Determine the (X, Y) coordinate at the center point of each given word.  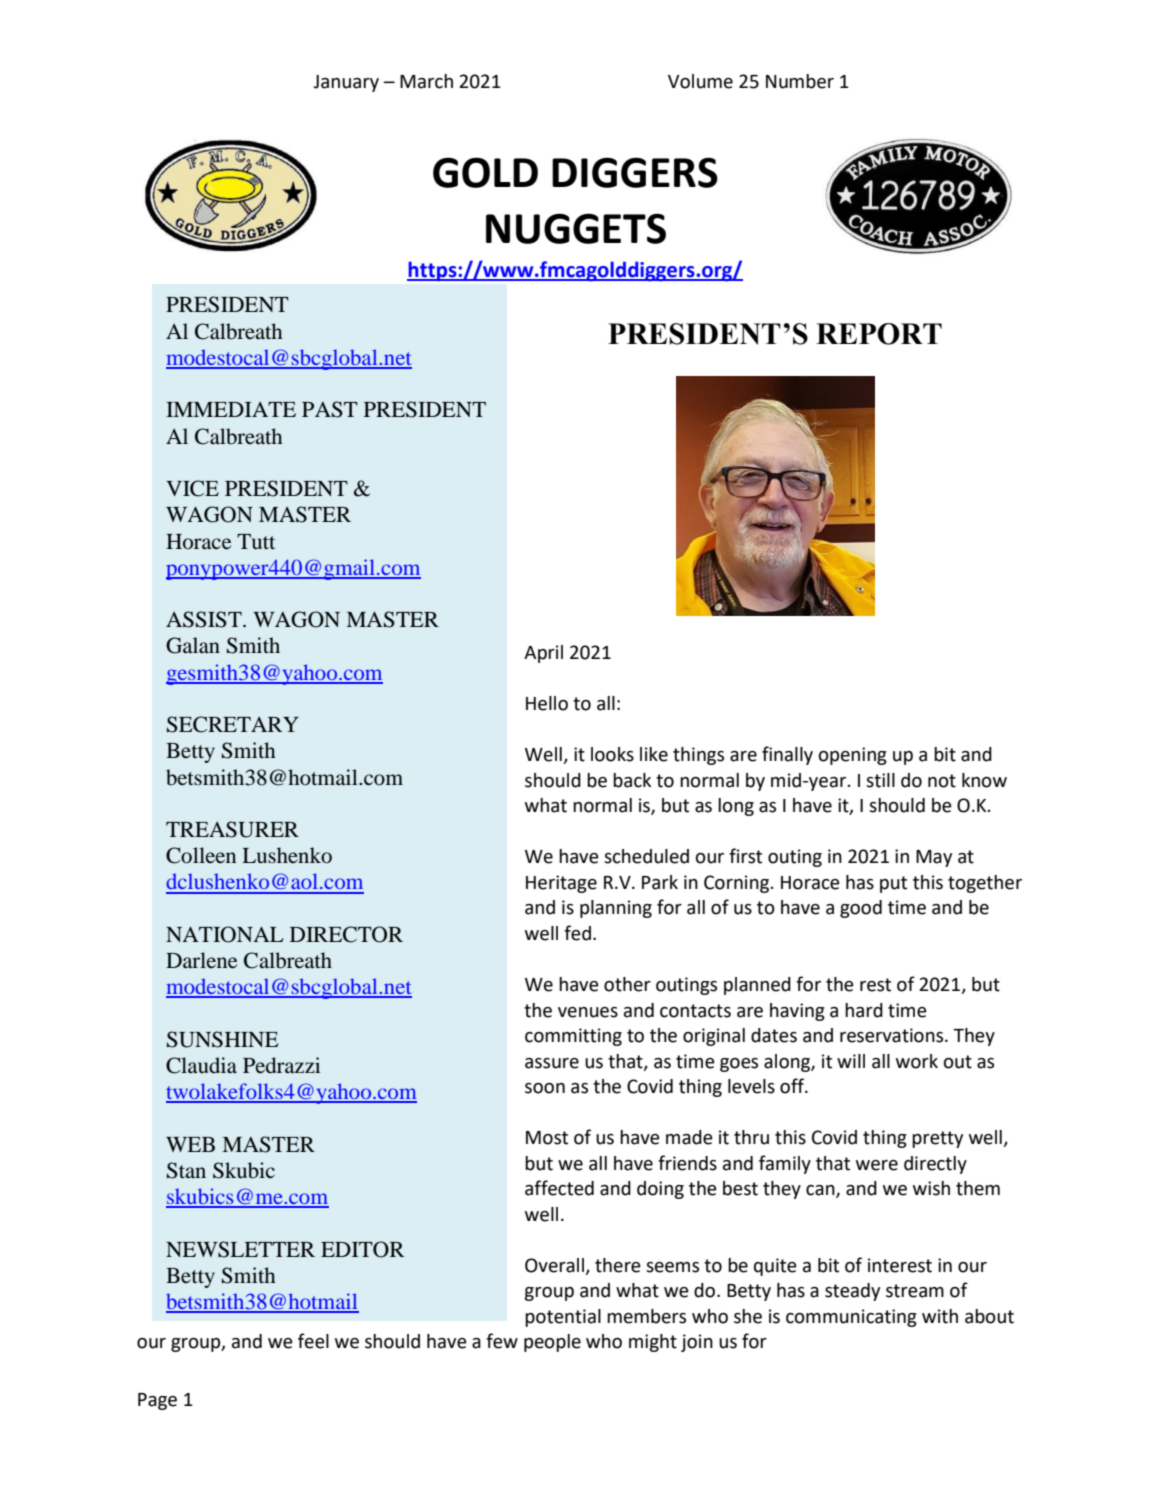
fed (577, 933)
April (543, 654)
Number (800, 81)
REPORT (879, 334)
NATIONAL (225, 934)
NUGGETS (576, 228)
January (346, 83)
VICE (192, 488)
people (552, 1343)
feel (313, 1341)
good (861, 909)
